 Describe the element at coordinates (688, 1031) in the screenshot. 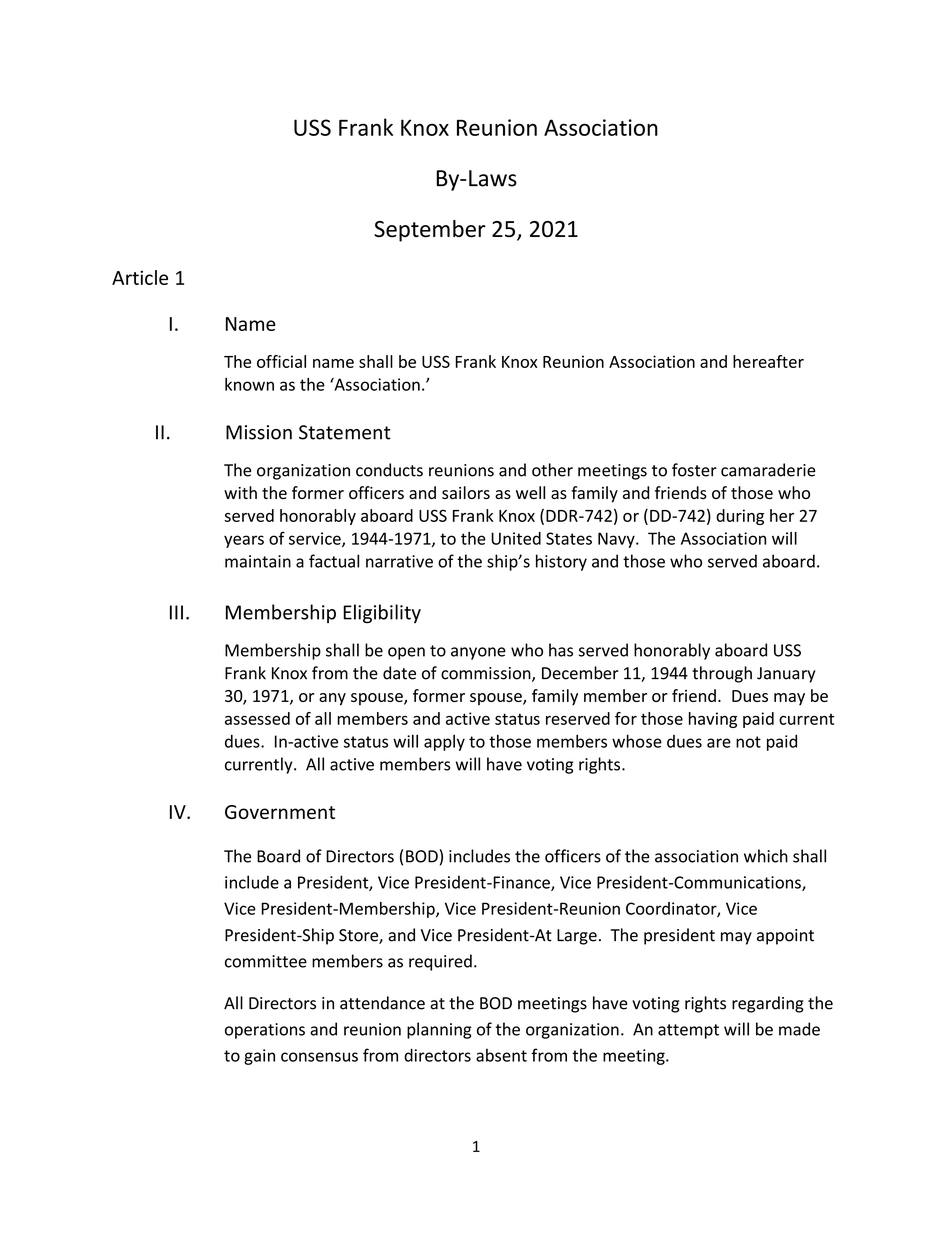

I see `attempt` at that location.
